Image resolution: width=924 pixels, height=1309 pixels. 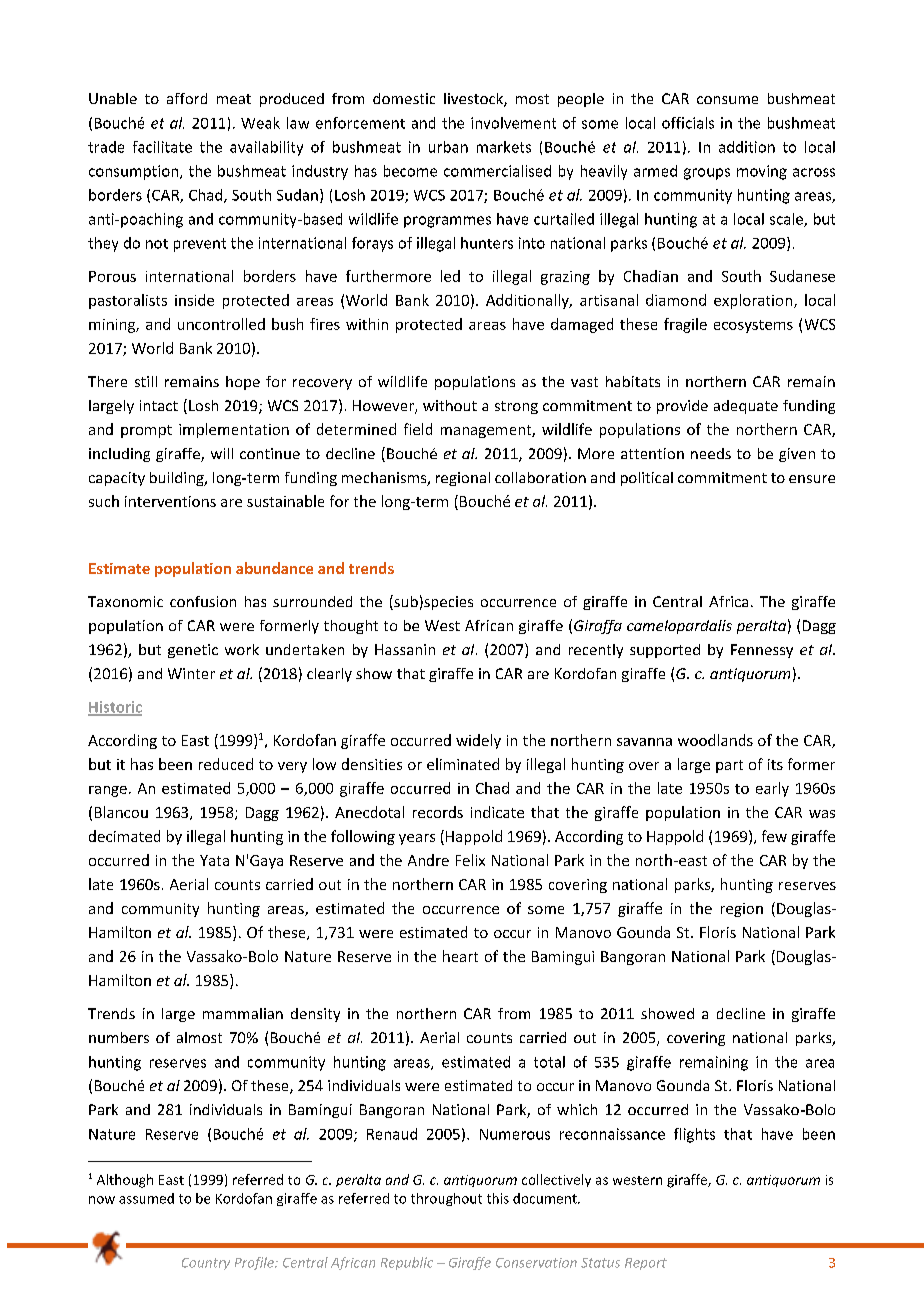 I want to click on mammalian, so click(x=243, y=1013).
